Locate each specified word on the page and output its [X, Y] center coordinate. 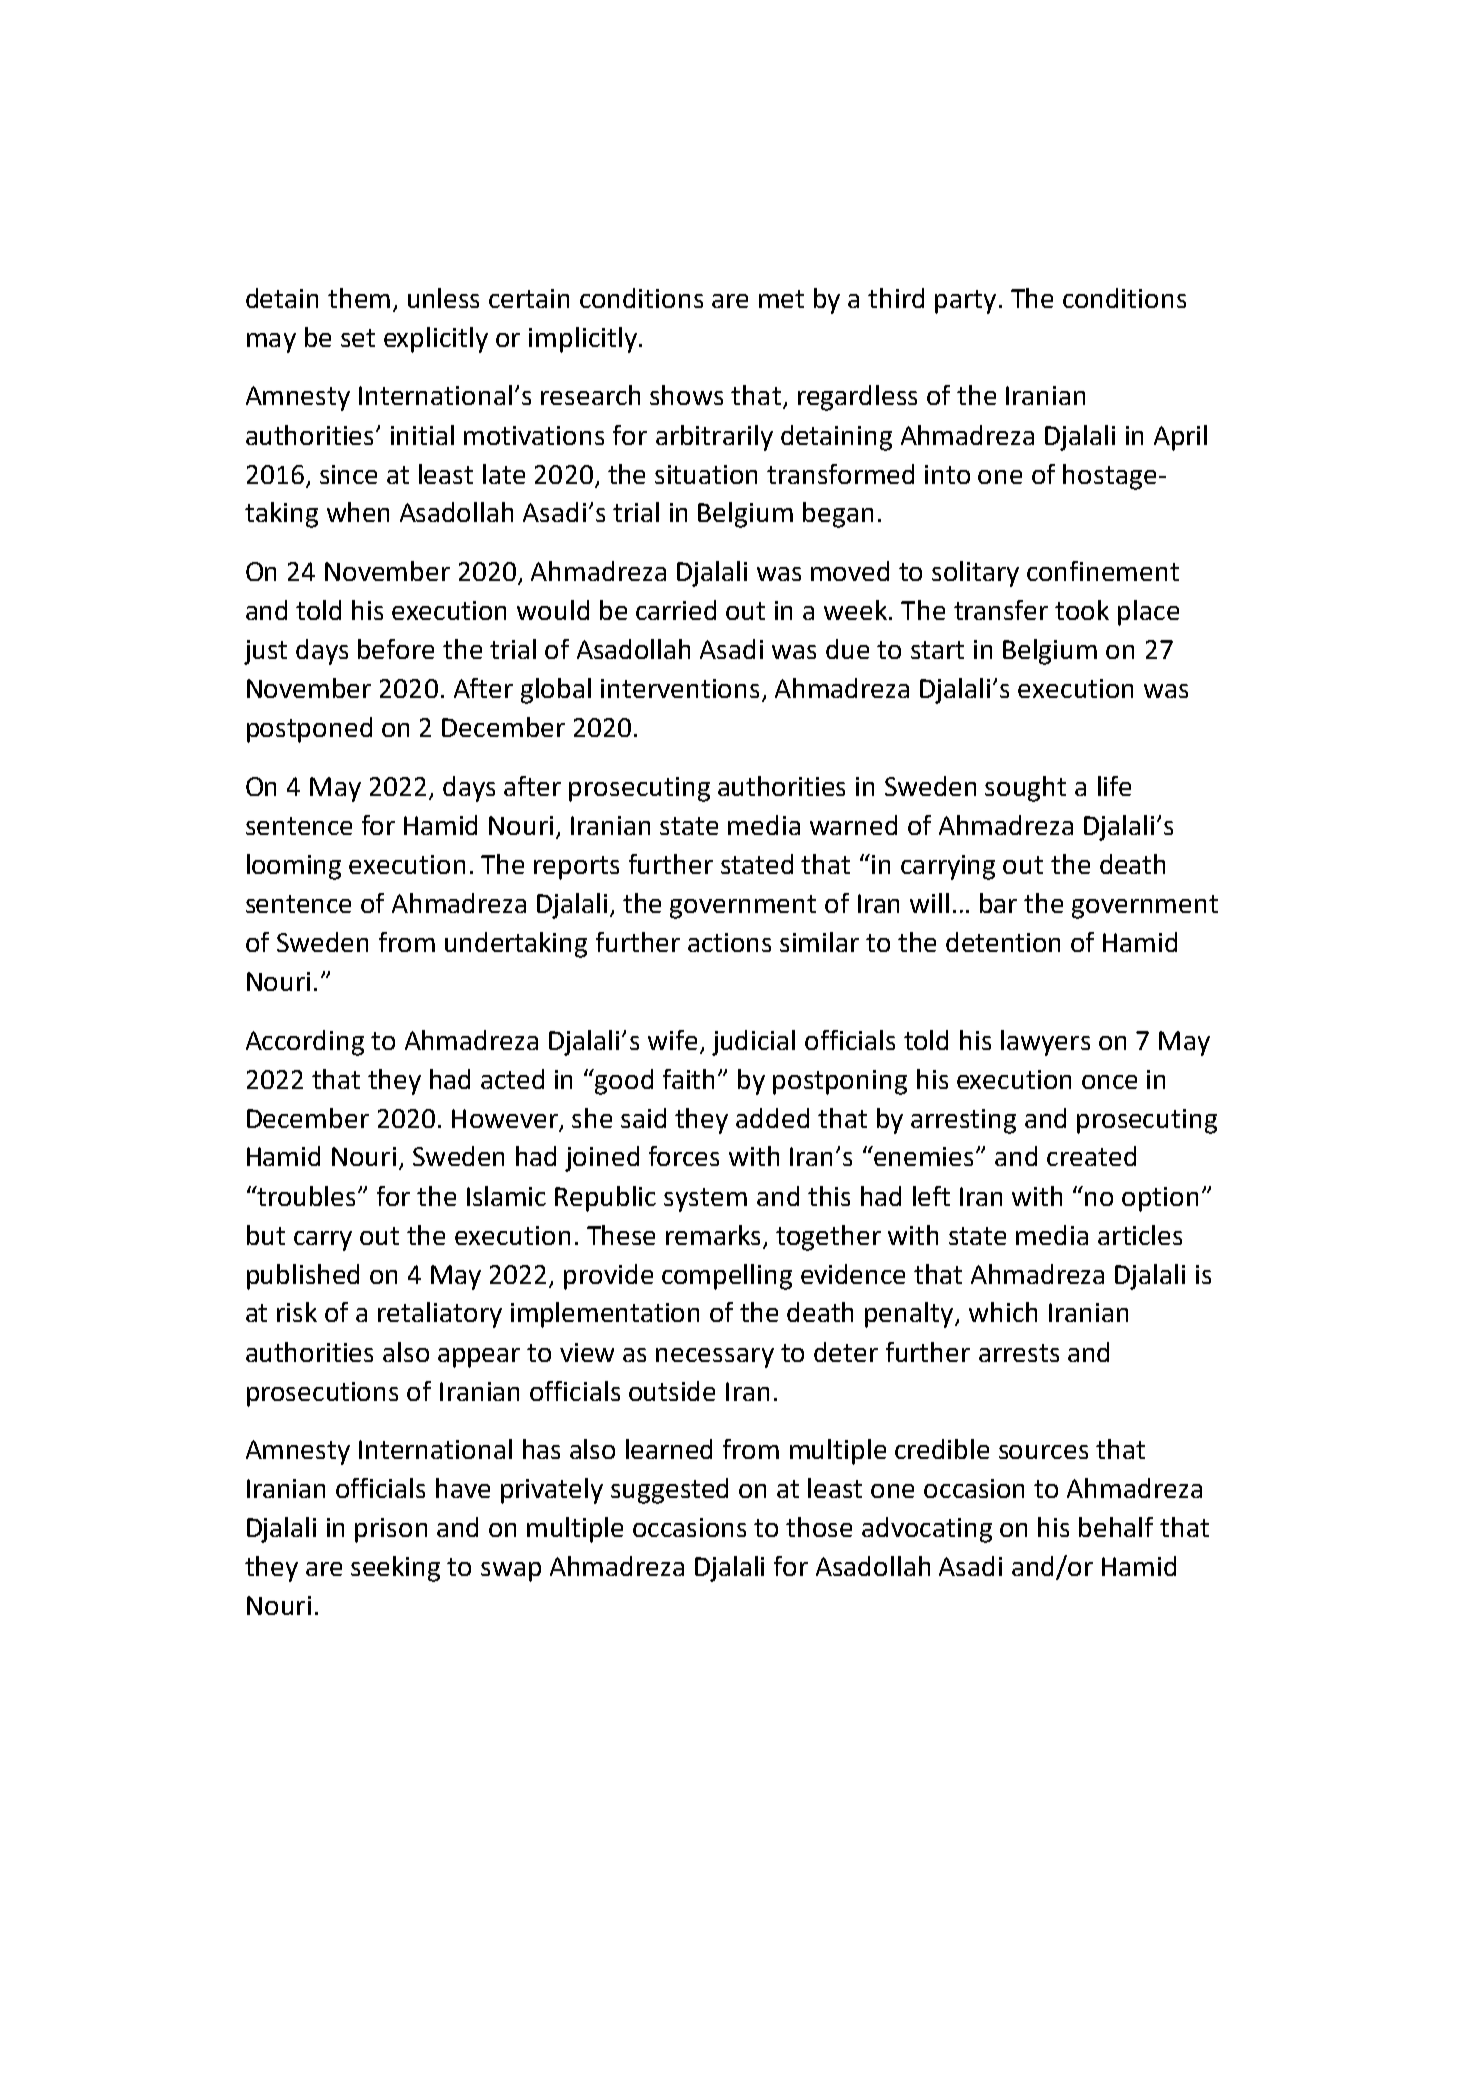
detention [1003, 942]
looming [294, 867]
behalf [1116, 1527]
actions [729, 942]
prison [391, 1530]
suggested [669, 1491]
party [965, 302]
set [358, 338]
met [781, 299]
